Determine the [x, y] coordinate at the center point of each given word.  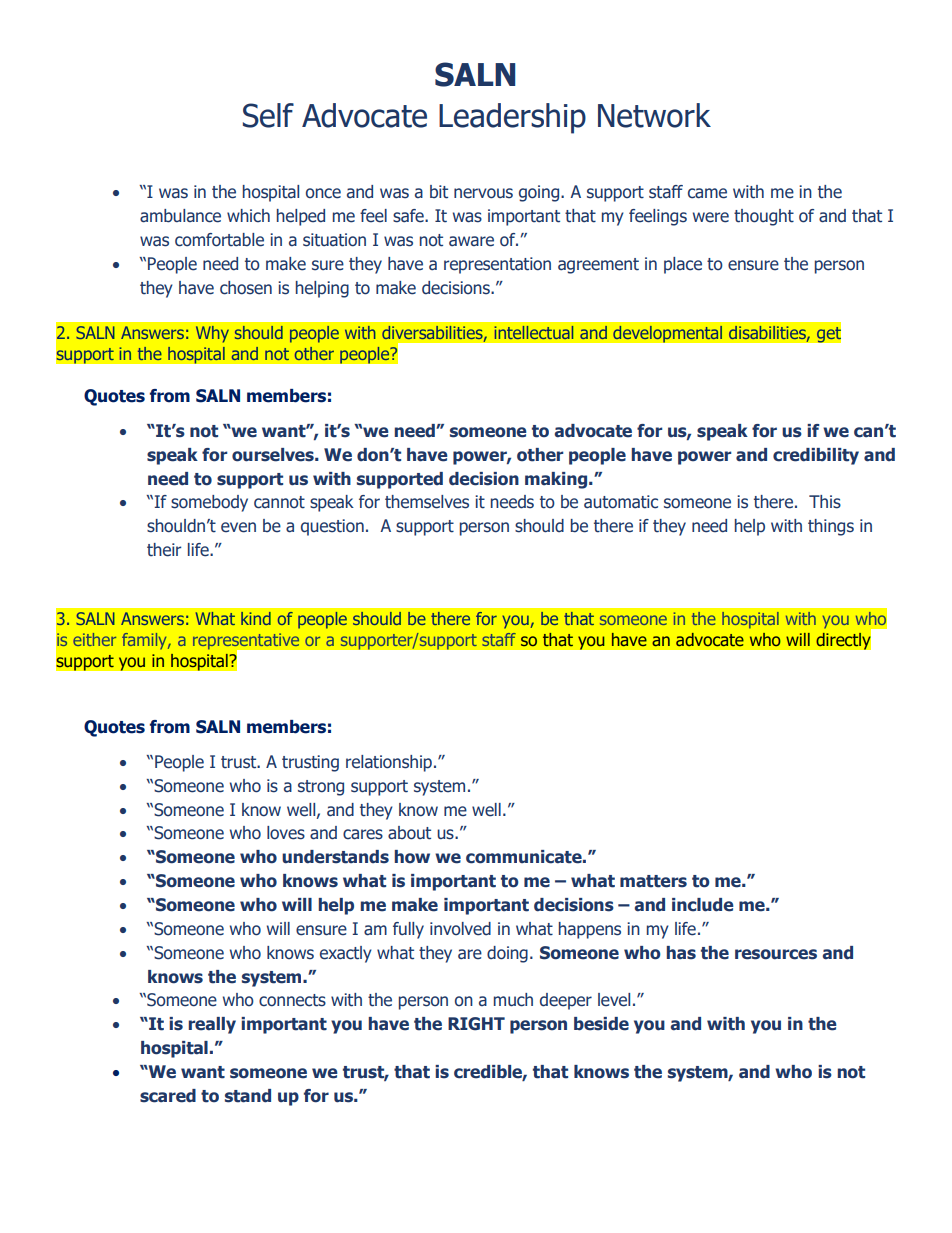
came [707, 193]
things [831, 527]
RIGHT [476, 1024]
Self [268, 115]
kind [256, 618]
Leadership [512, 118]
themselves [427, 502]
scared [168, 1096]
